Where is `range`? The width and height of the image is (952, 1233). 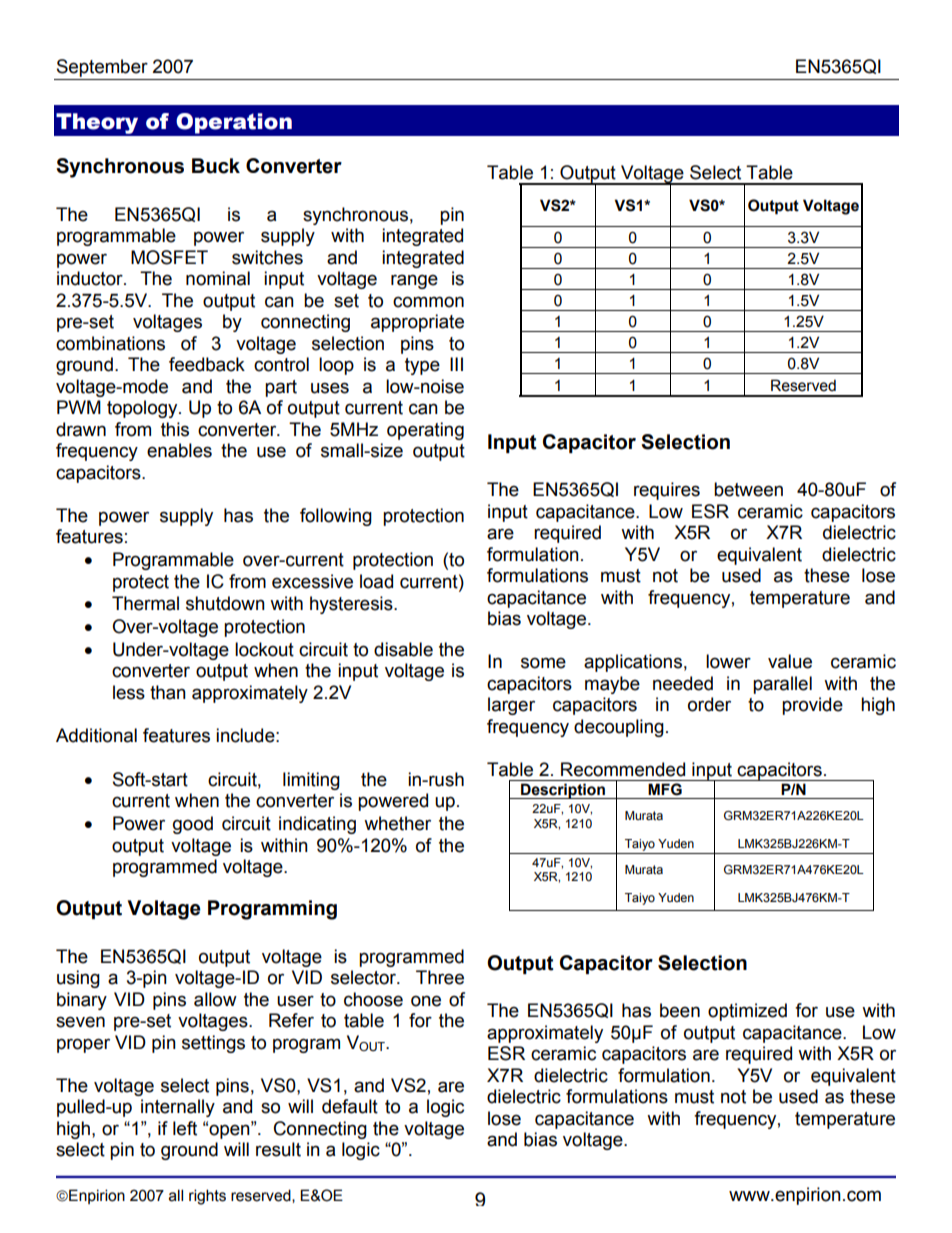 range is located at coordinates (414, 281).
